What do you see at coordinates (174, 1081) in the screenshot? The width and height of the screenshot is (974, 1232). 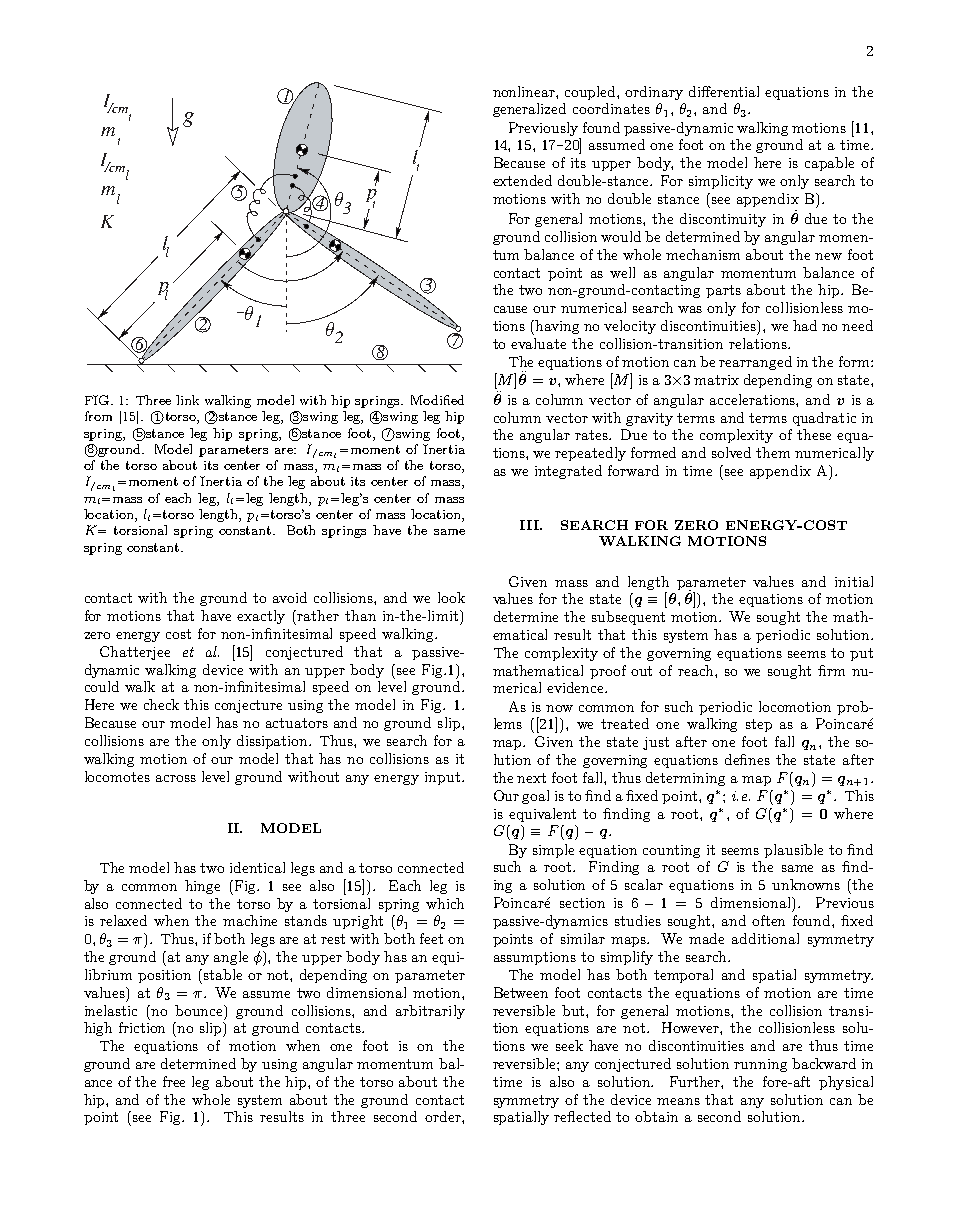 I see `free` at bounding box center [174, 1081].
